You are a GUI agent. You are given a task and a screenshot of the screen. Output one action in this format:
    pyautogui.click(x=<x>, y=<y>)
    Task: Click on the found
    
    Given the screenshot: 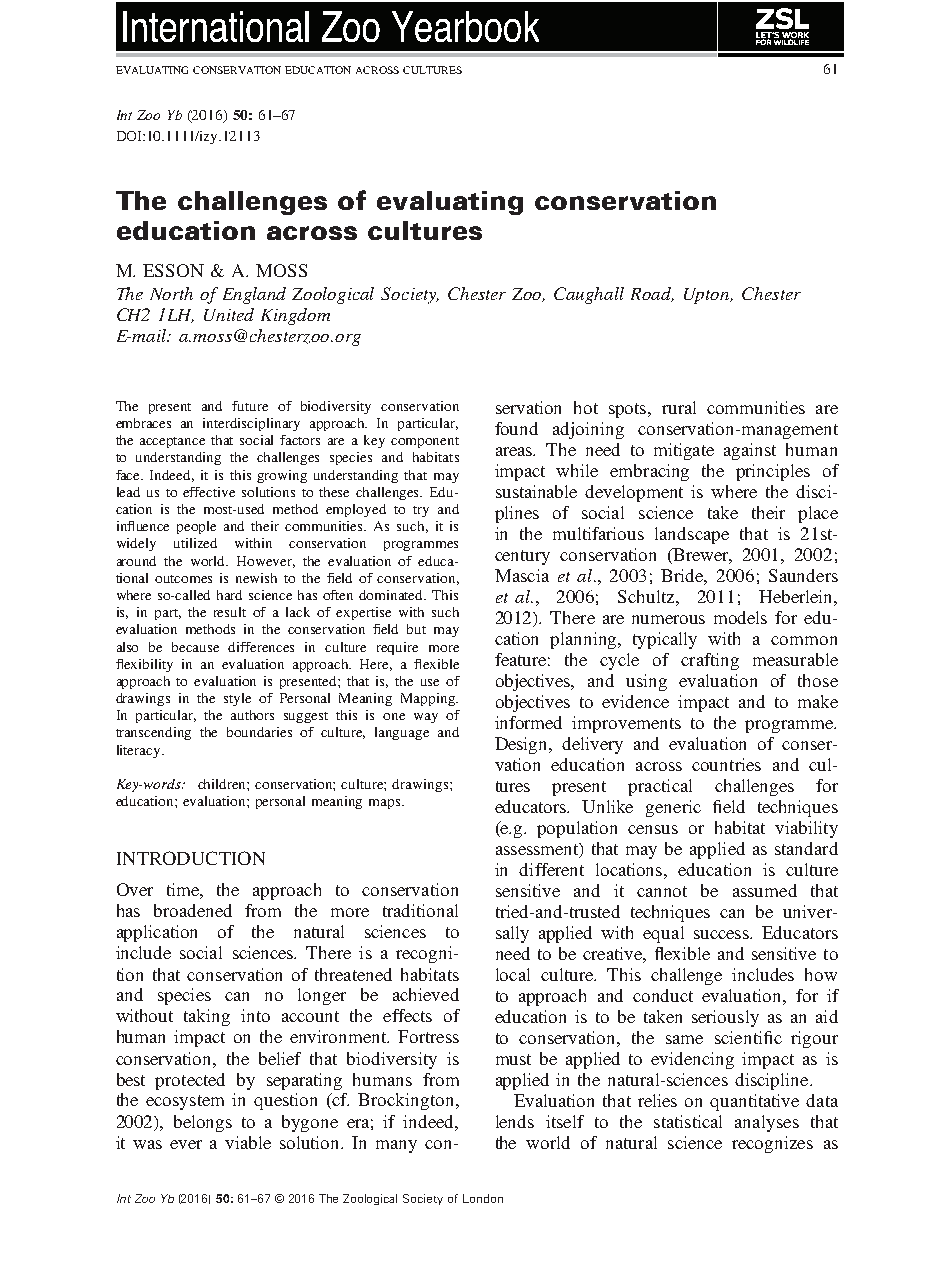 What is the action you would take?
    pyautogui.click(x=516, y=428)
